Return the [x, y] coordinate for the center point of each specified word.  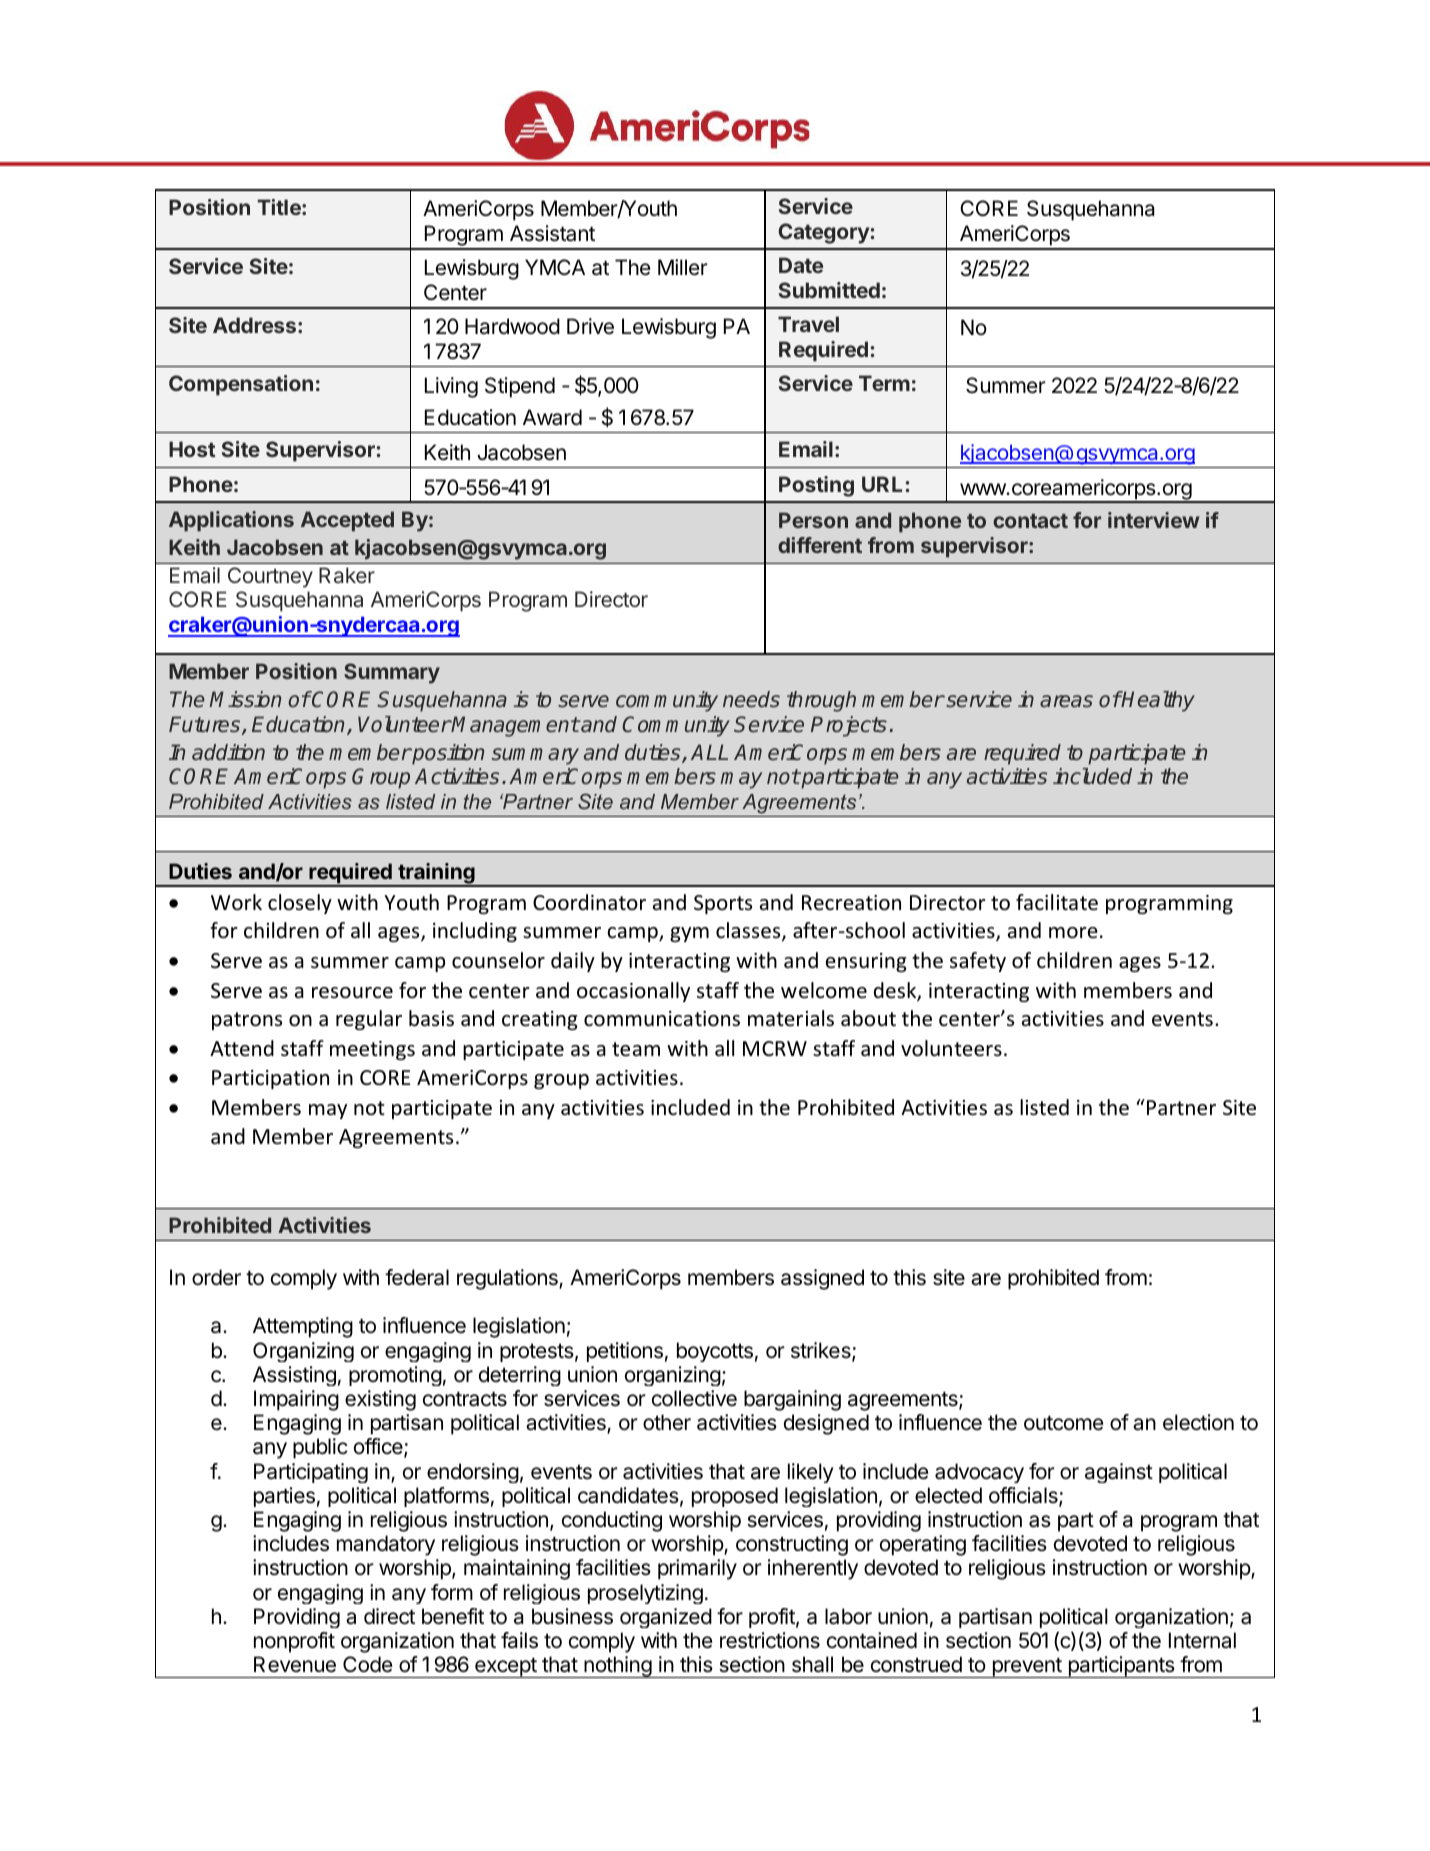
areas [1066, 701]
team [636, 1049]
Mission [245, 699]
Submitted [829, 290]
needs [751, 699]
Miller [683, 267]
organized [666, 1618]
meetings [372, 1050]
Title [280, 207]
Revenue [295, 1664]
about [868, 1018]
